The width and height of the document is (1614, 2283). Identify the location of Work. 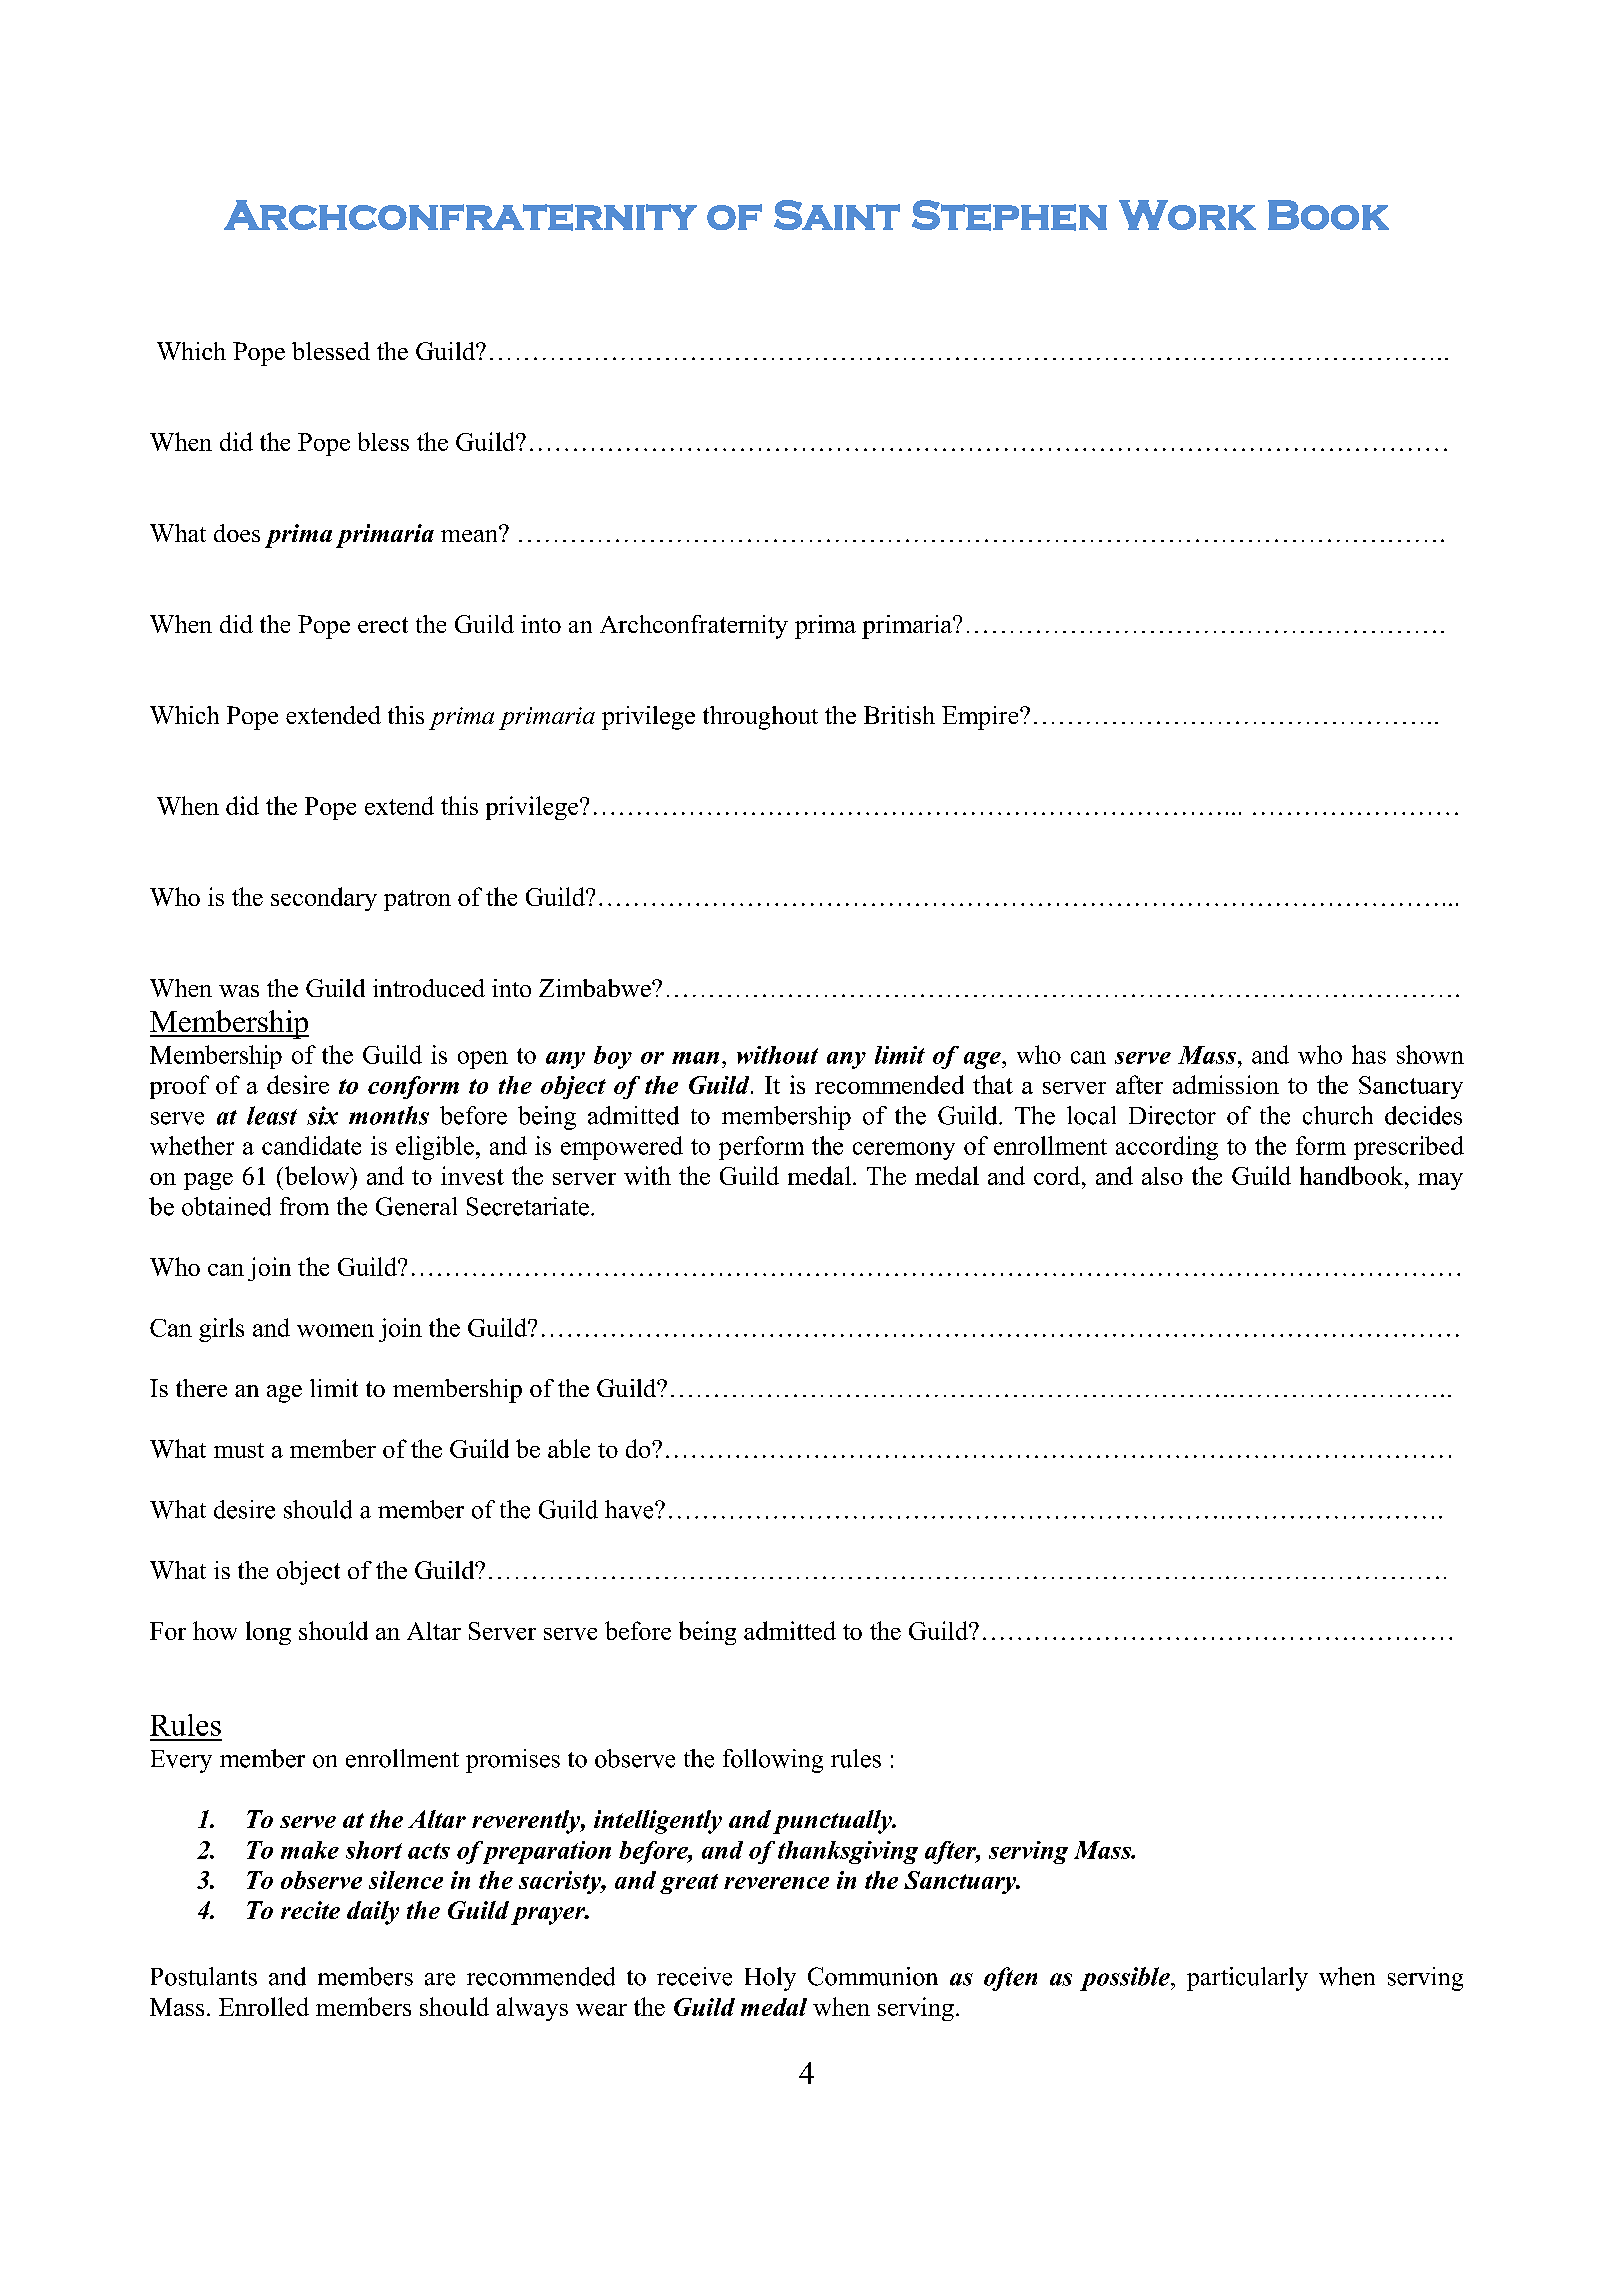
(1187, 215).
